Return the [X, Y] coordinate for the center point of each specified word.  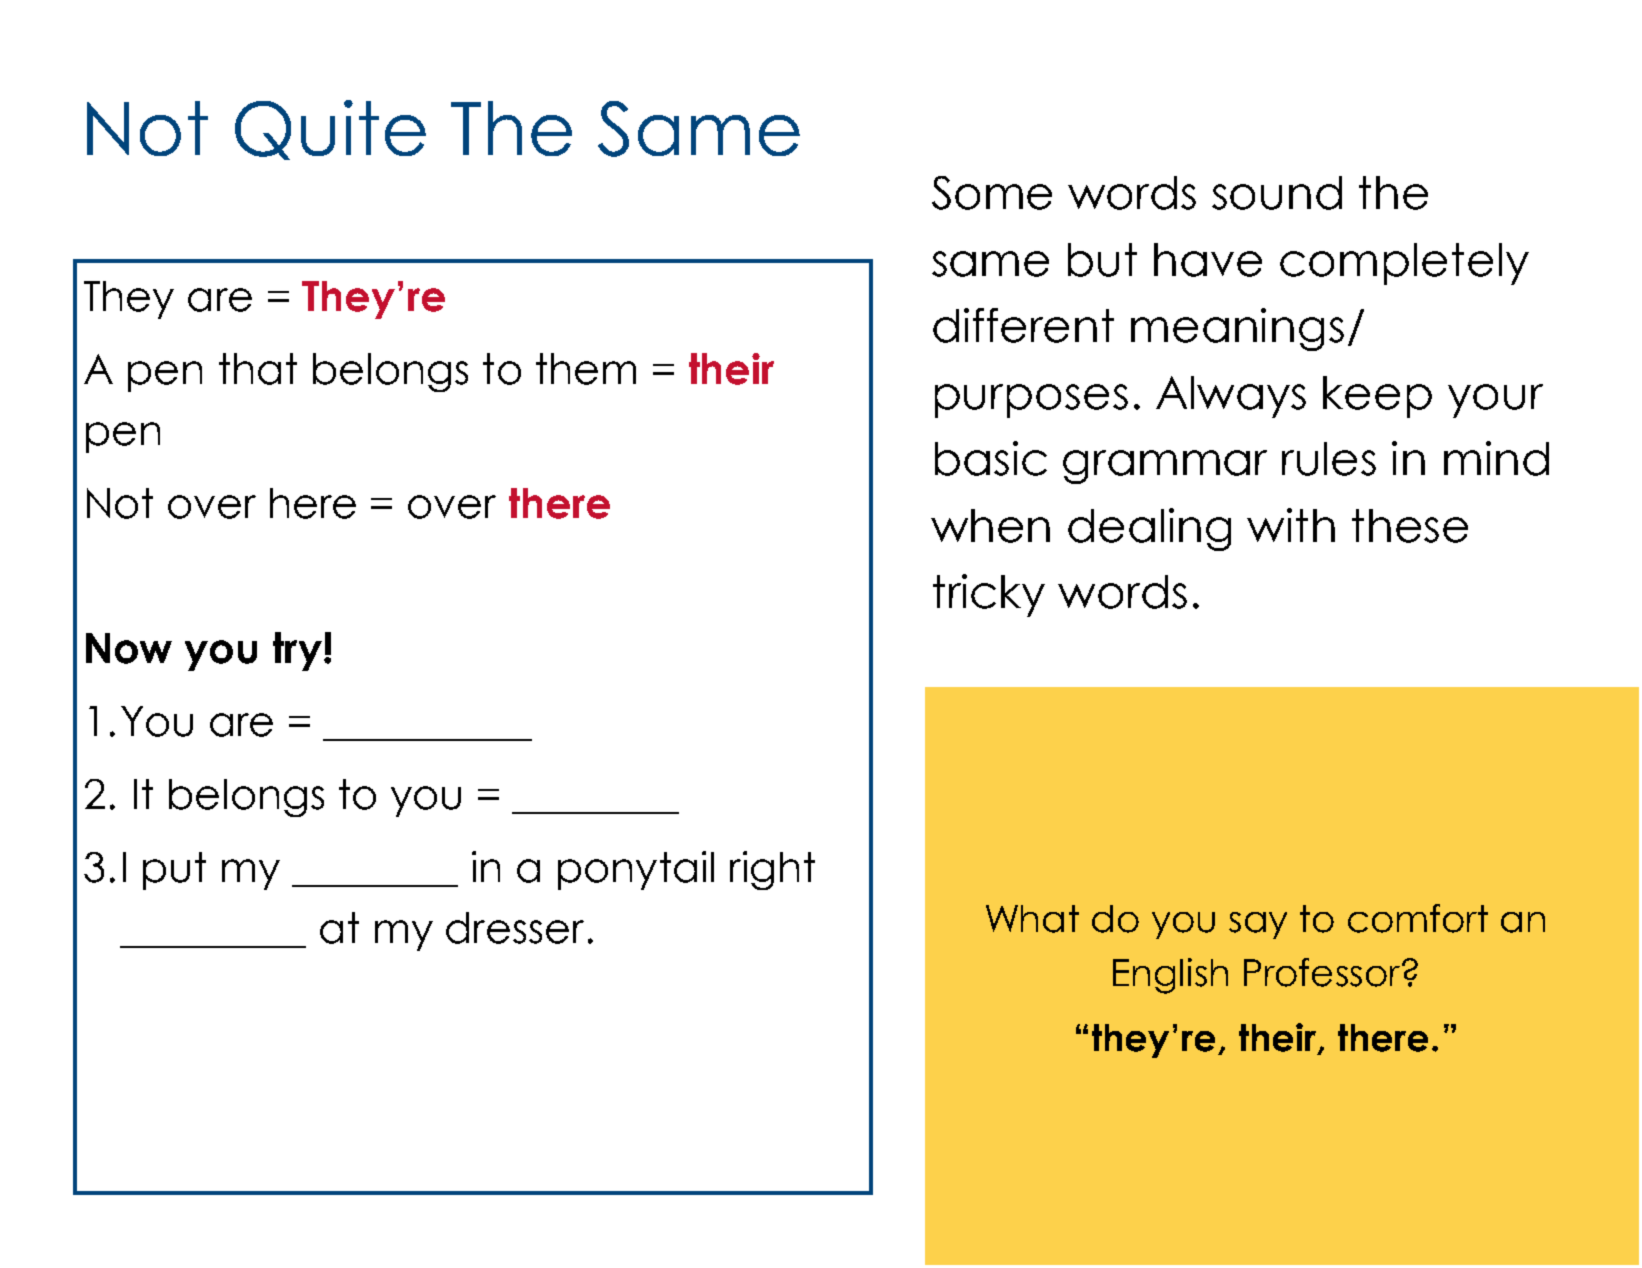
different [1023, 325]
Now [129, 648]
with [1291, 525]
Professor [1322, 972]
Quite [330, 130]
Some [992, 193]
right [772, 870]
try [297, 651]
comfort [1418, 918]
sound [1277, 193]
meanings [1237, 329]
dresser [515, 928]
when [990, 526]
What [1032, 919]
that [258, 369]
